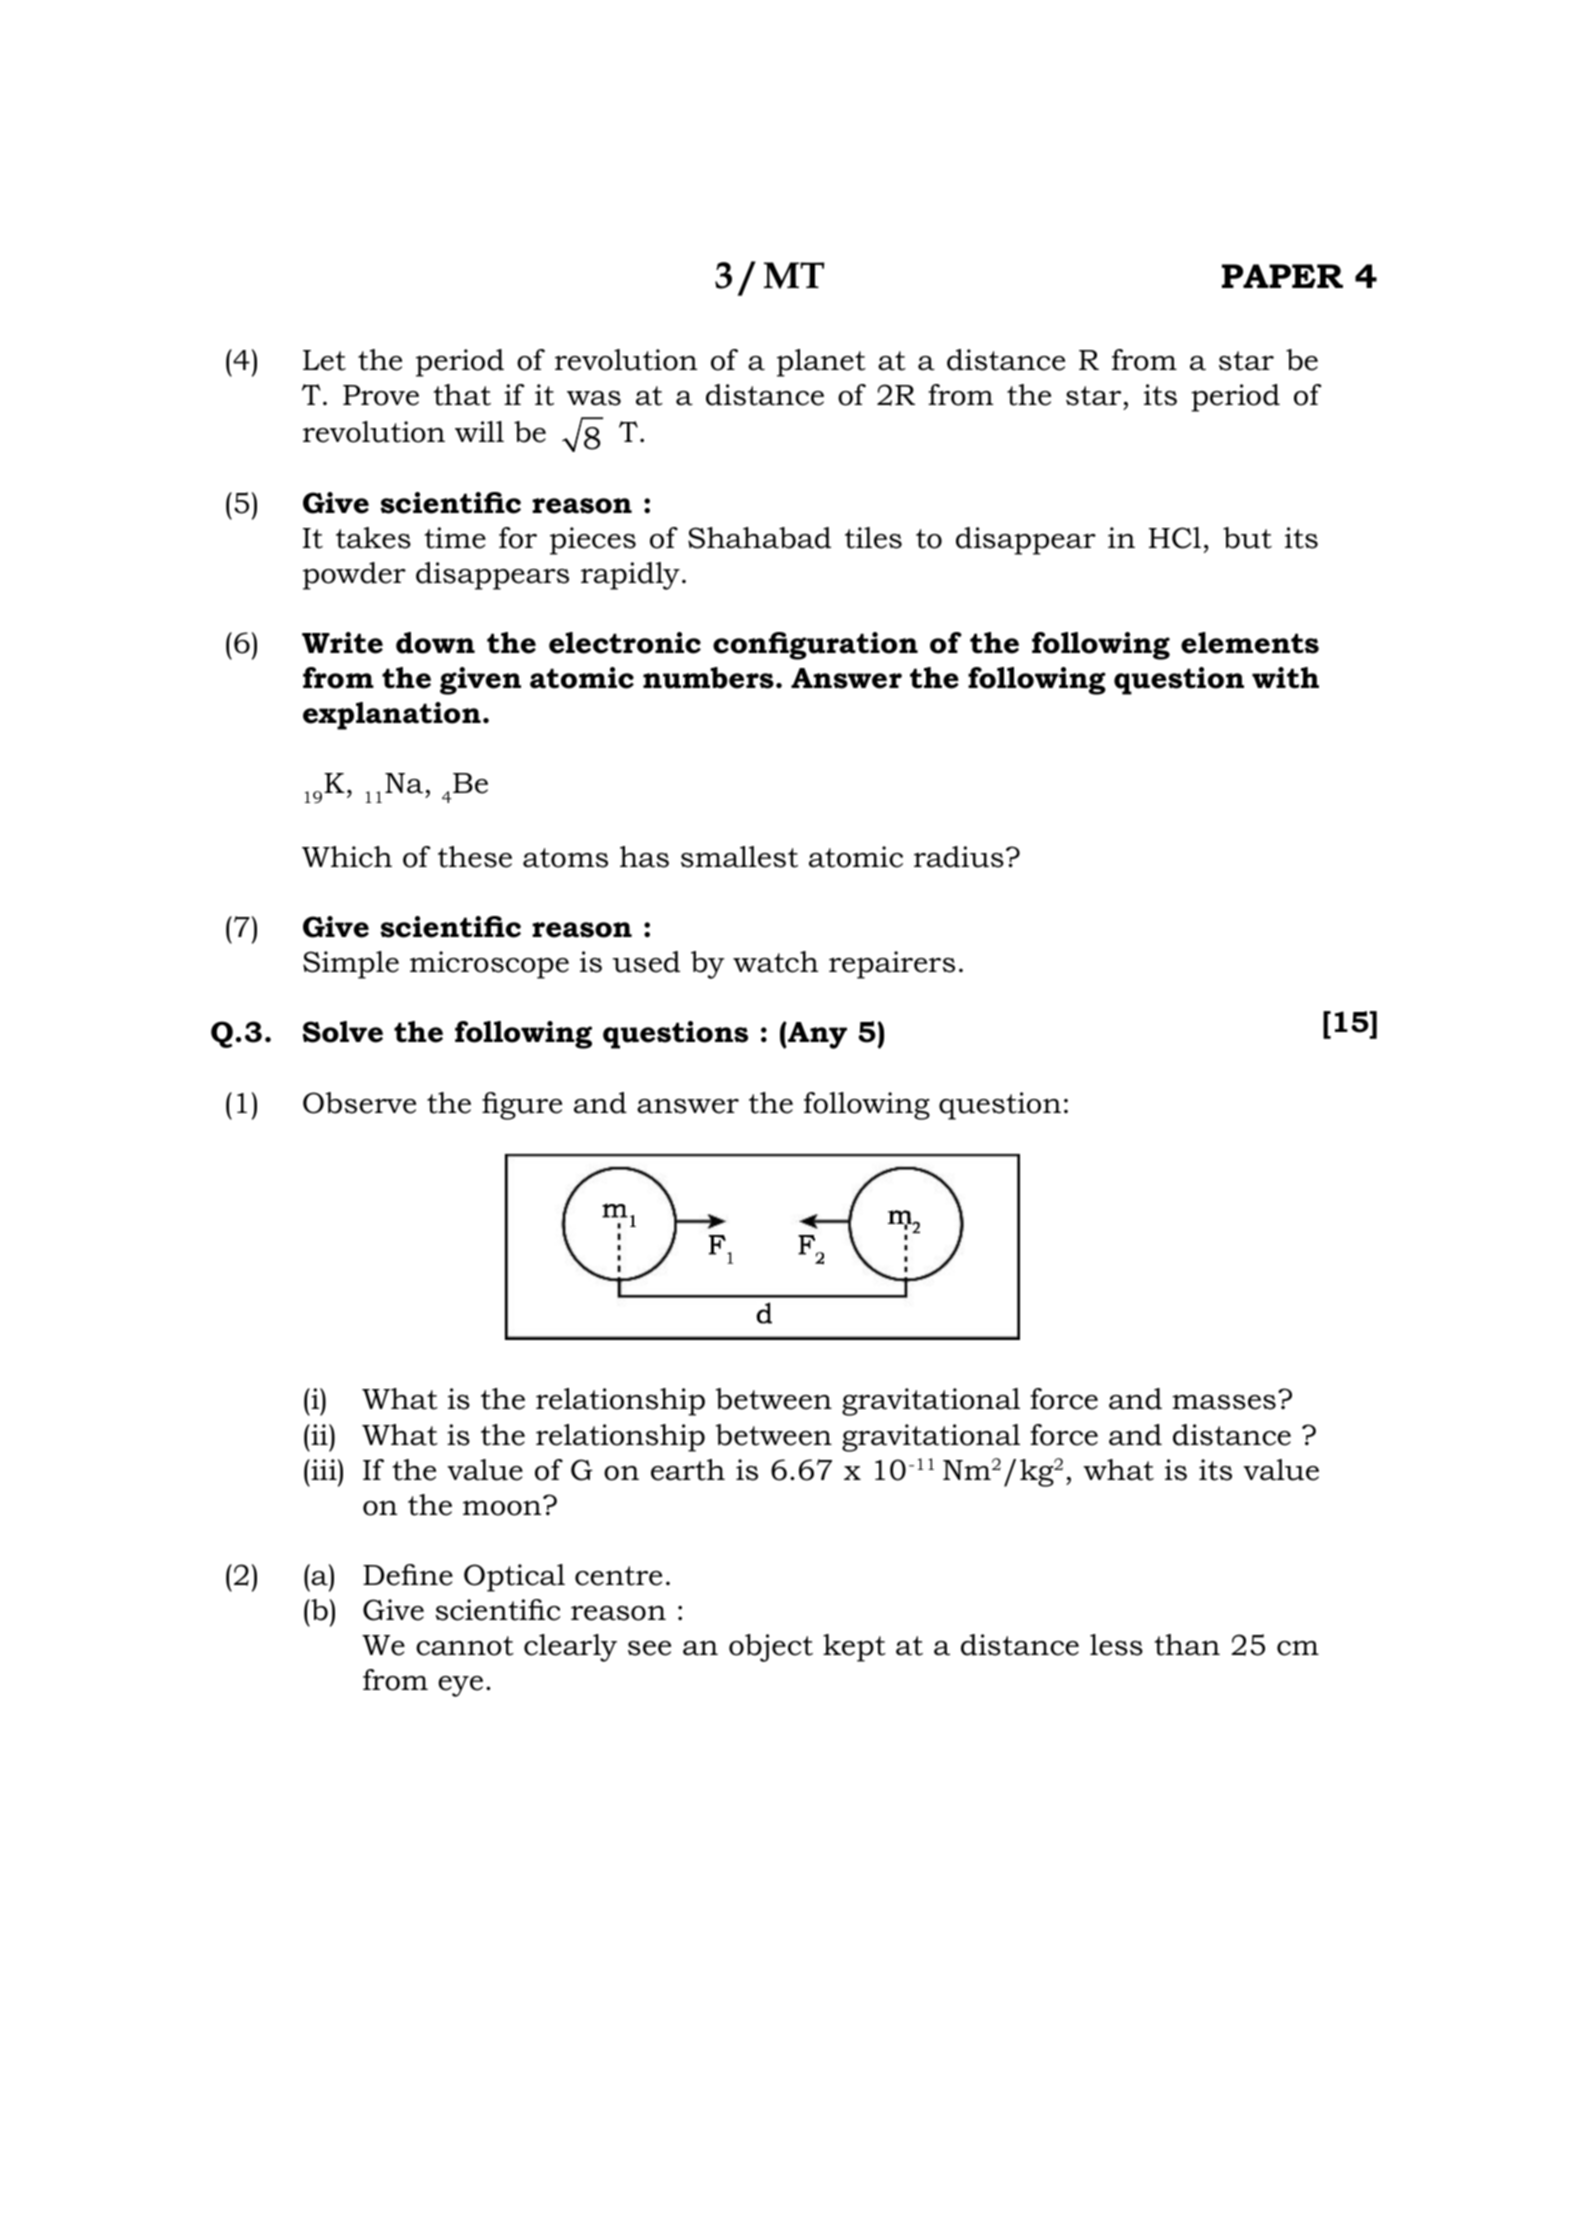 This screenshot has height=2239, width=1584. What do you see at coordinates (465, 1646) in the screenshot?
I see `cannot` at bounding box center [465, 1646].
